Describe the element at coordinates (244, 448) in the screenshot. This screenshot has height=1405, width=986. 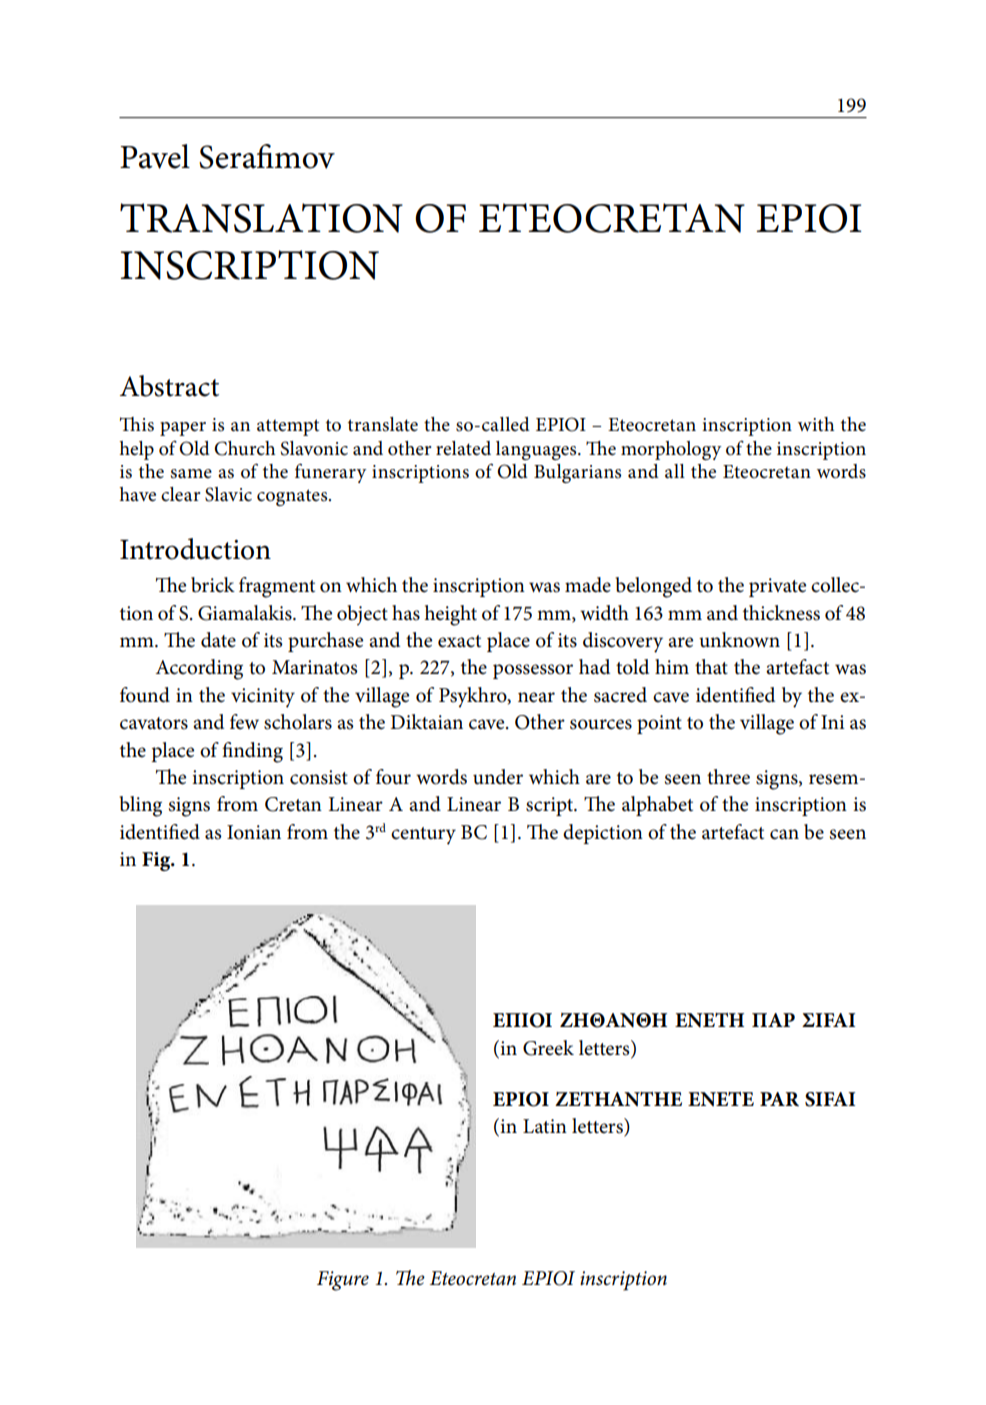
I see `Church` at that location.
